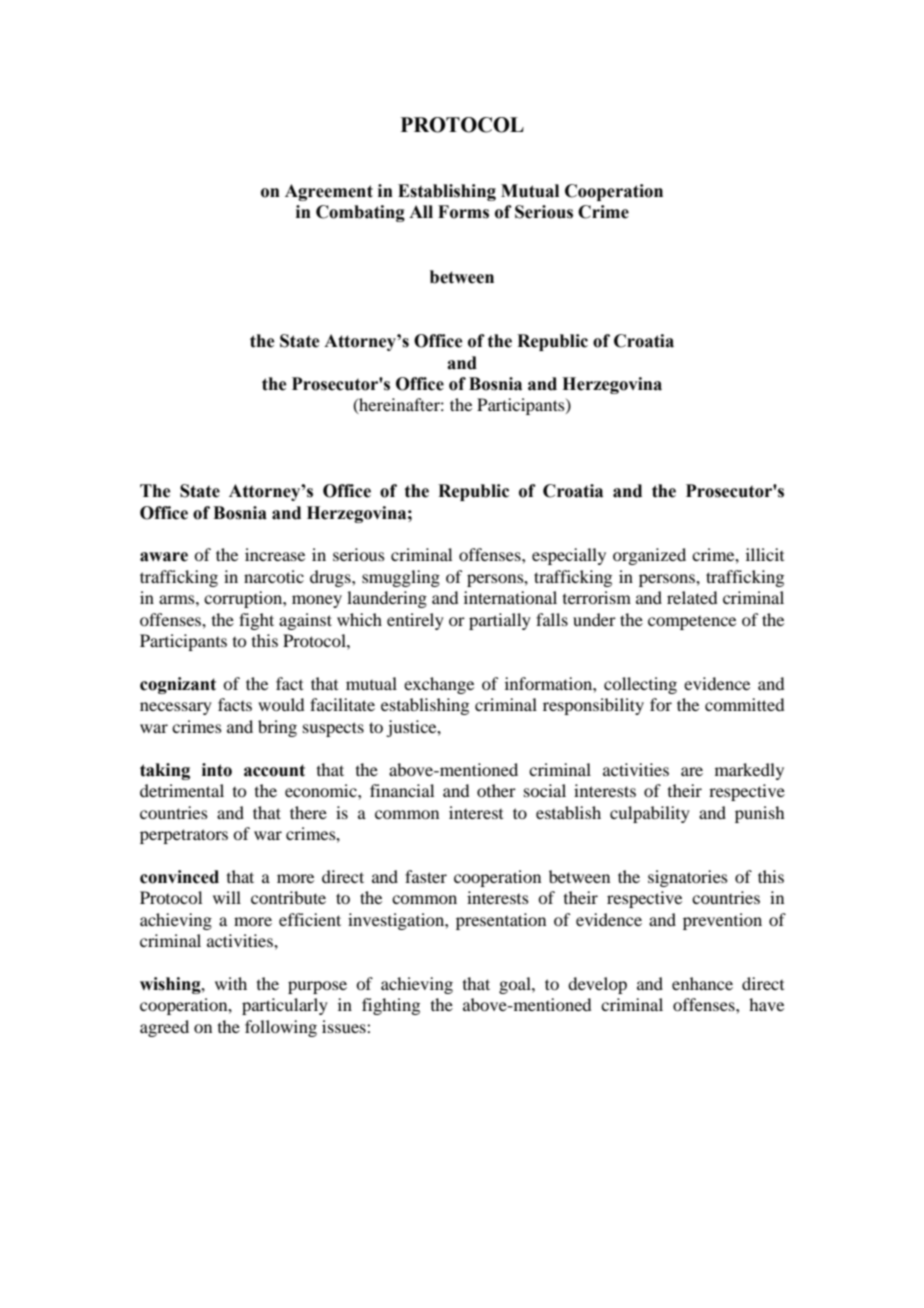  What do you see at coordinates (275, 554) in the page?
I see `increase` at bounding box center [275, 554].
